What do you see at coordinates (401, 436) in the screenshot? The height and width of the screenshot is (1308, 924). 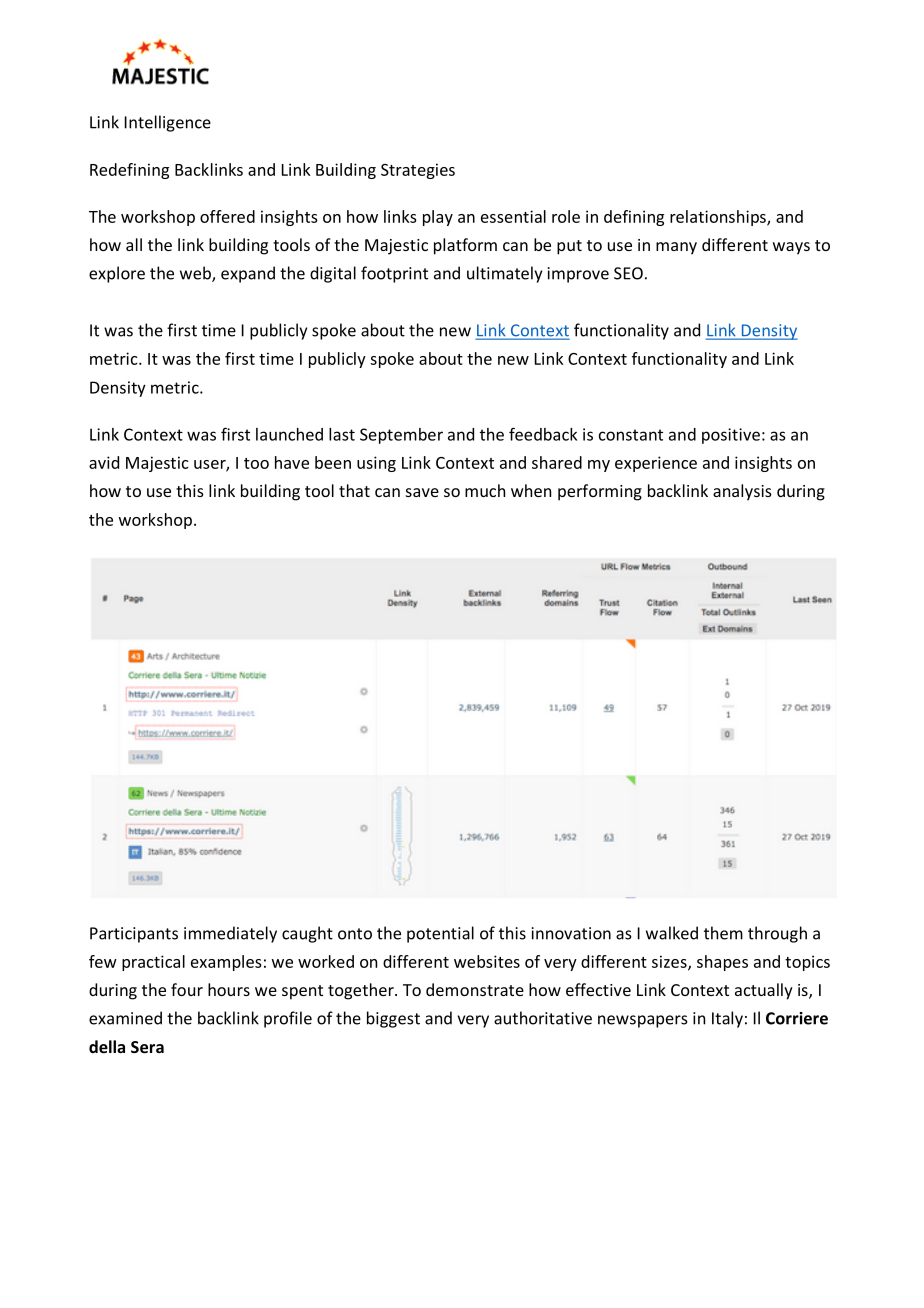 I see `September` at bounding box center [401, 436].
